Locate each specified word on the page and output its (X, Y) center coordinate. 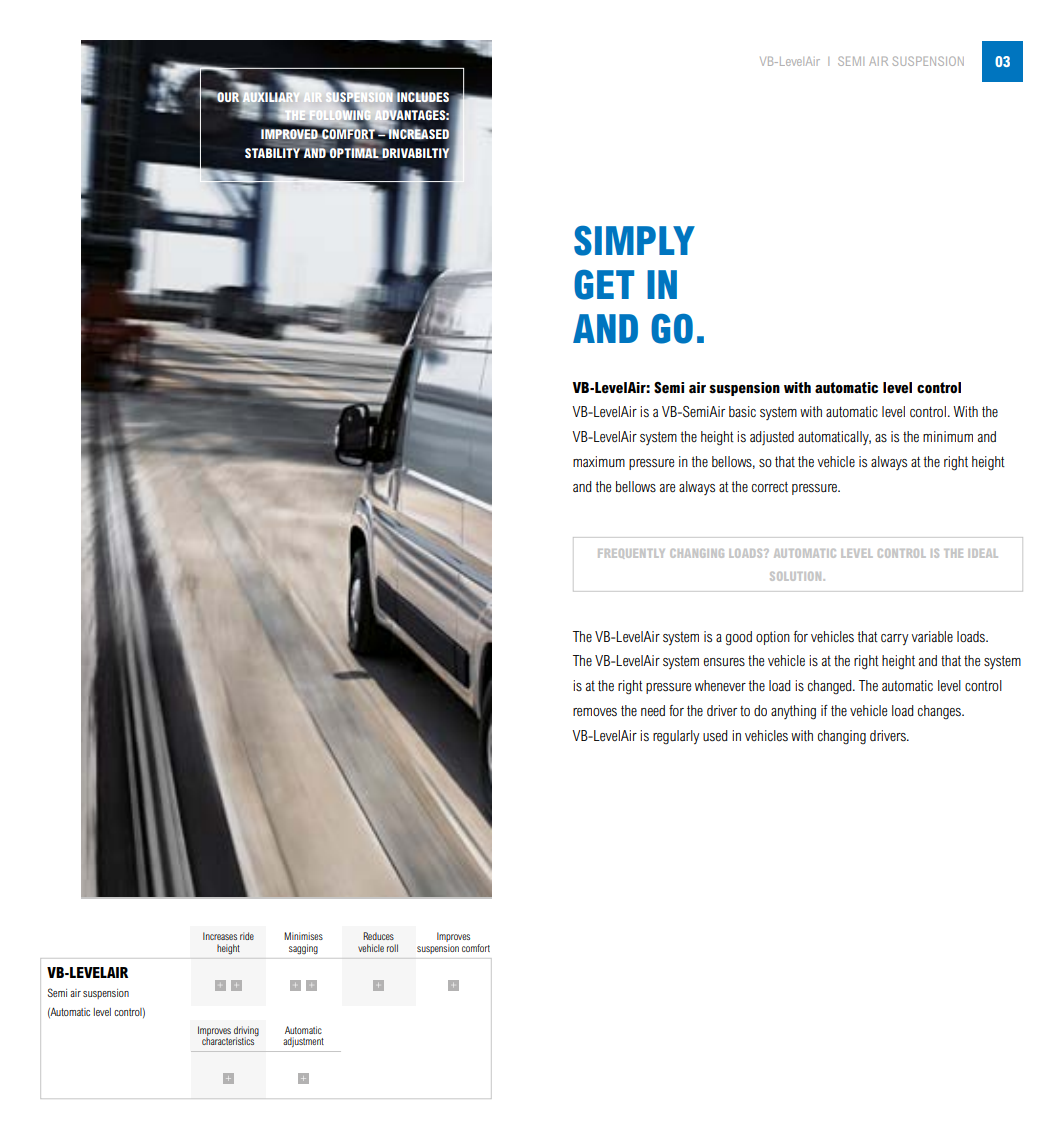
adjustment (303, 1042)
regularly (676, 737)
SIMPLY (634, 241)
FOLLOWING (340, 115)
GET (604, 285)
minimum (948, 436)
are (667, 488)
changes (940, 712)
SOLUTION (795, 576)
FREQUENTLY (631, 554)
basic (742, 411)
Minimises (303, 936)
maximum (599, 461)
